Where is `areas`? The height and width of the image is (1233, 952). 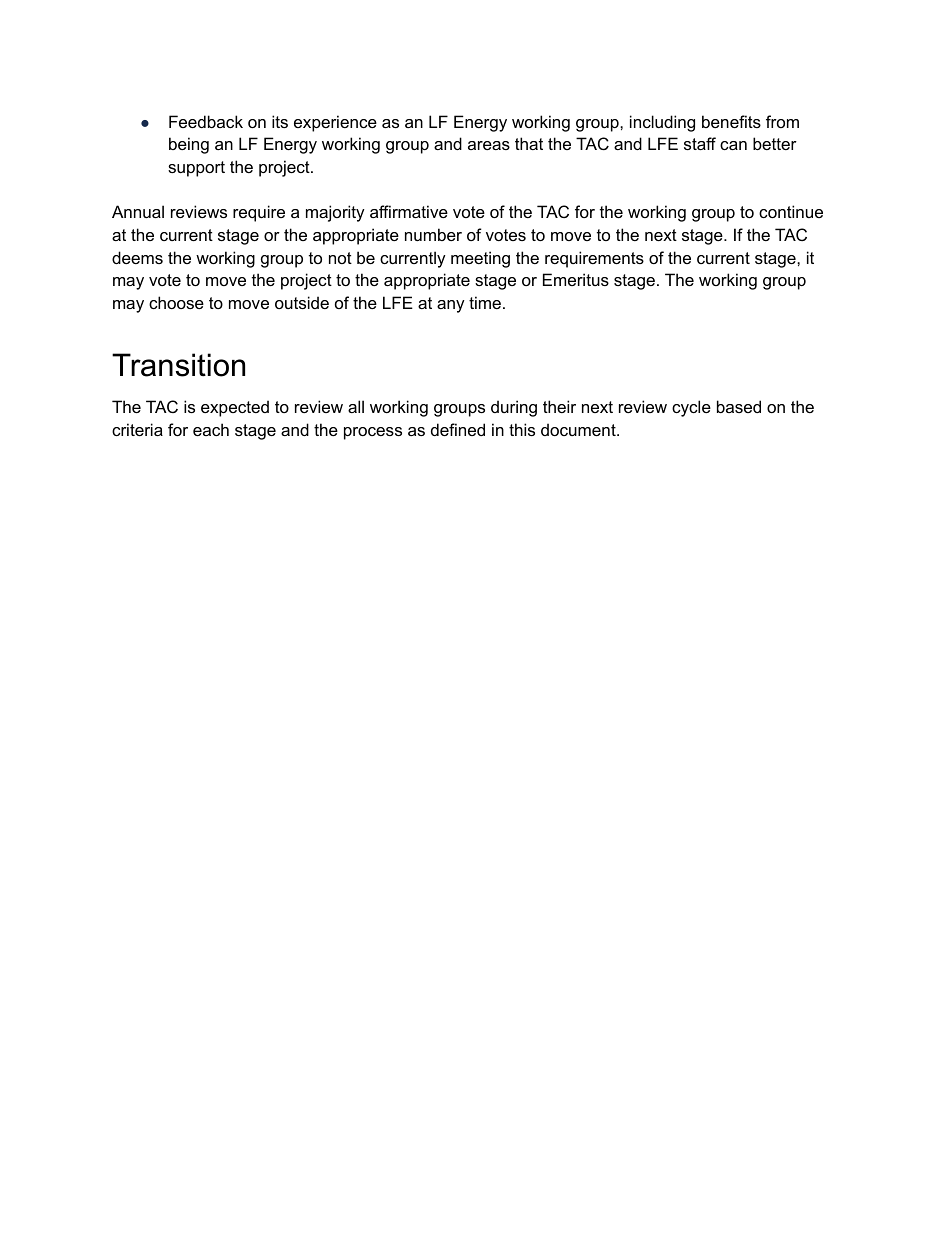
areas is located at coordinates (489, 145).
